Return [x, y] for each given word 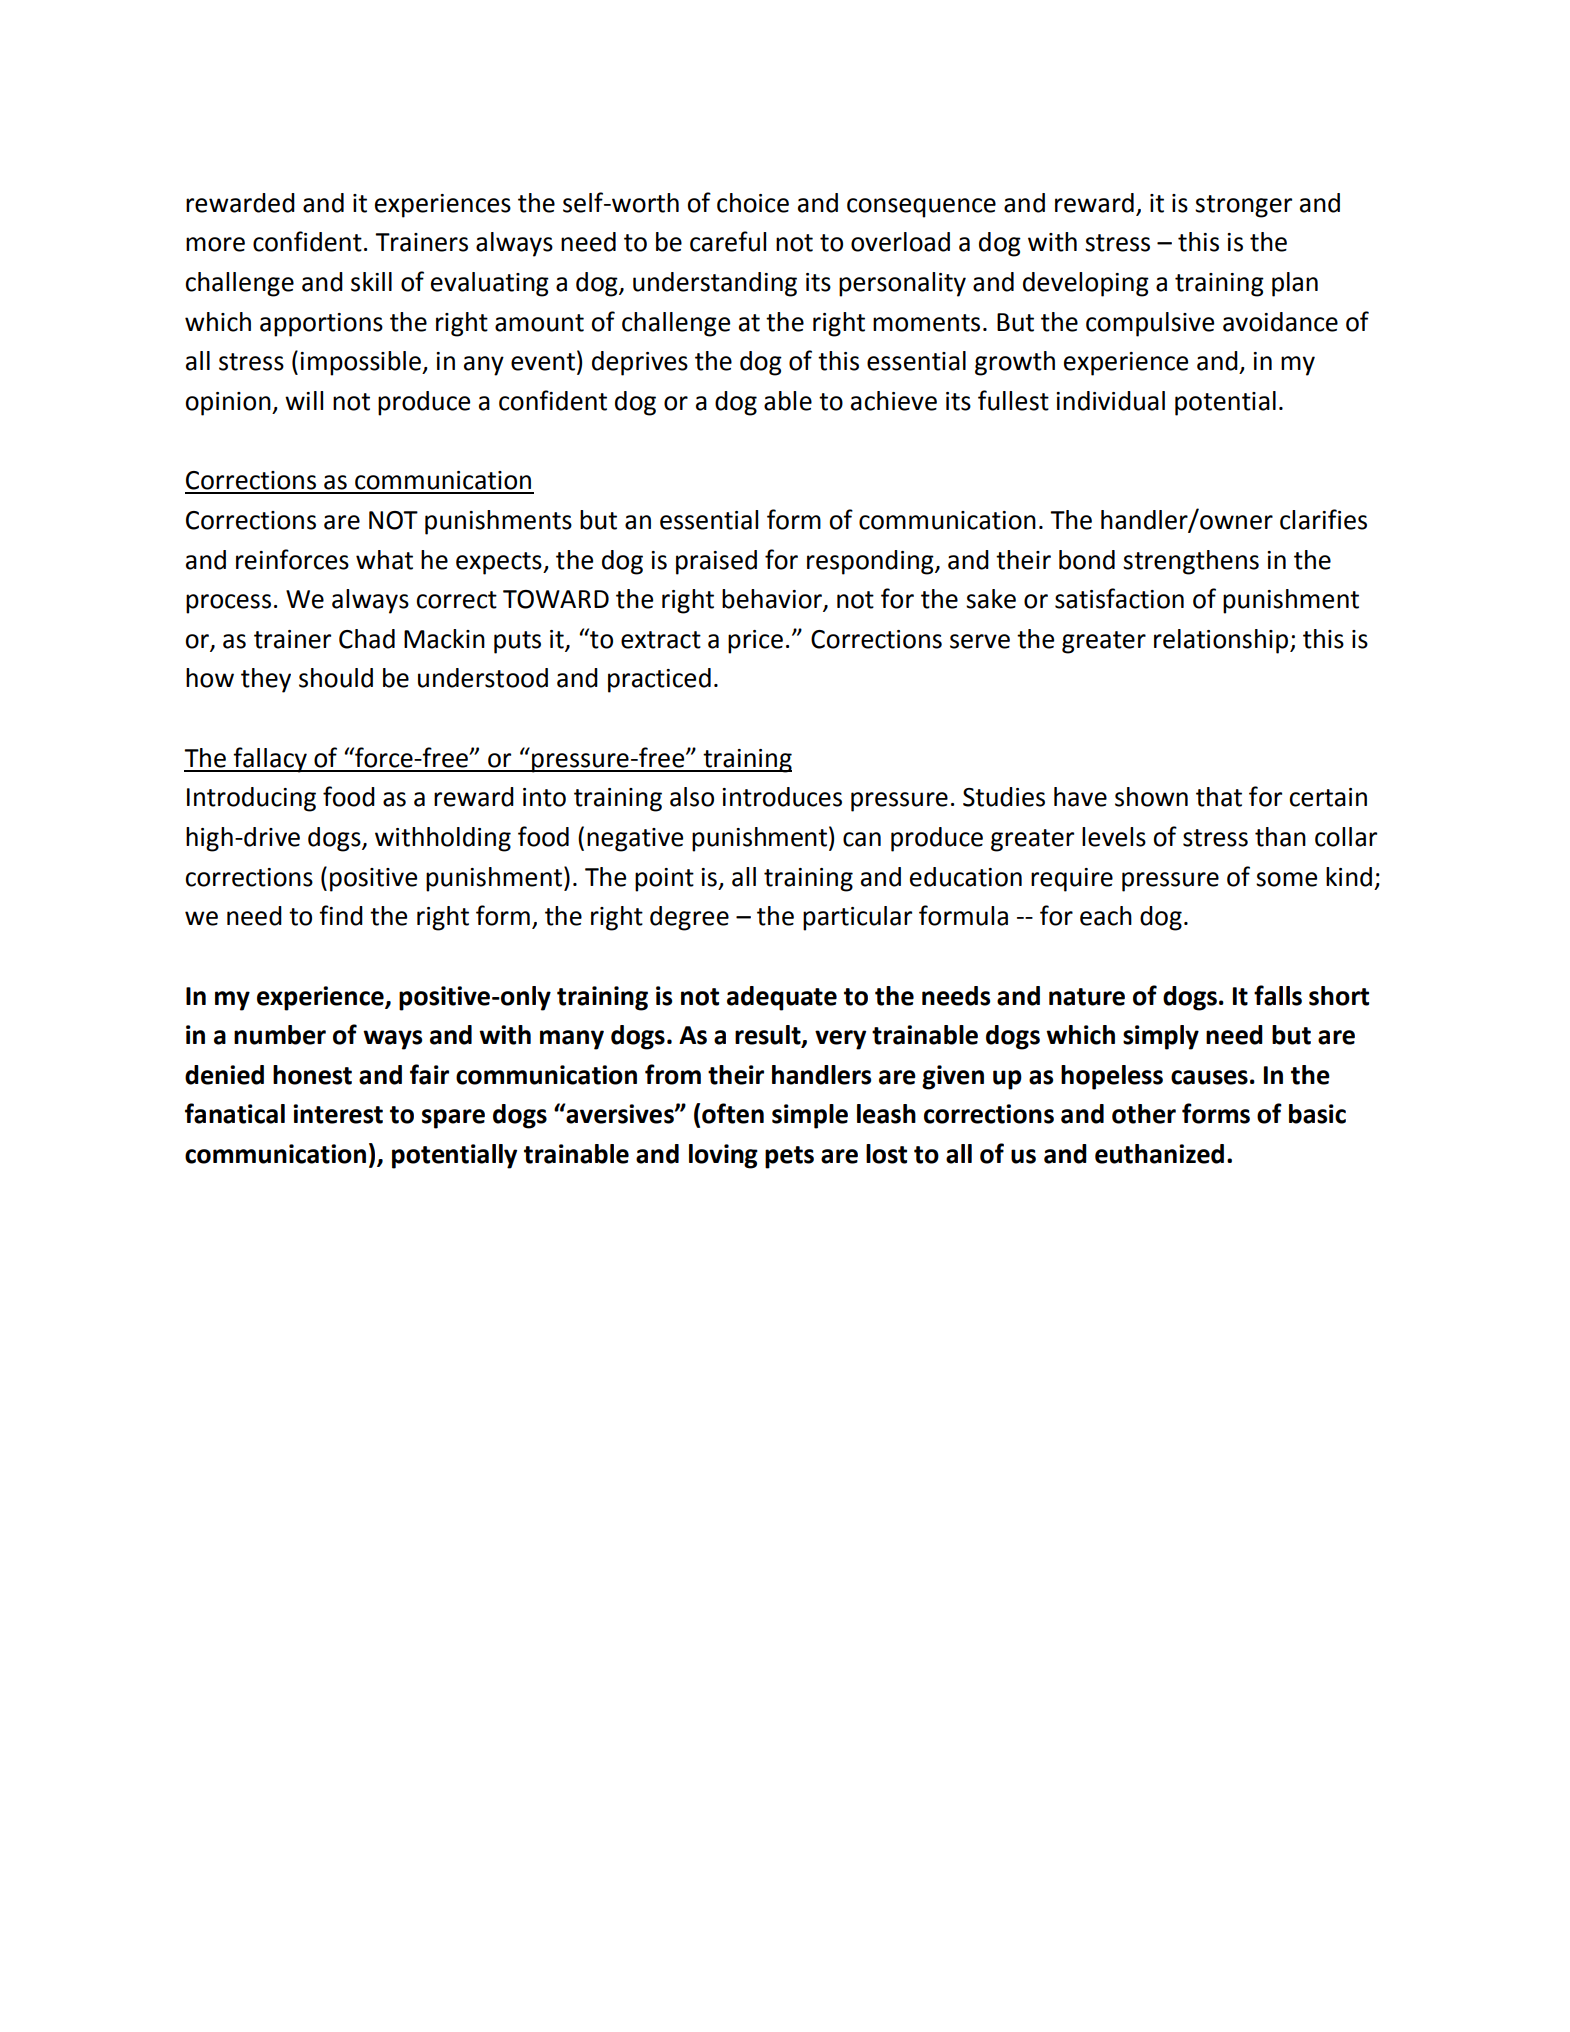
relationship [1222, 641]
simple [810, 1116]
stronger [1243, 206]
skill [371, 282]
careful [728, 241]
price [755, 642]
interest [338, 1114]
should [336, 678]
